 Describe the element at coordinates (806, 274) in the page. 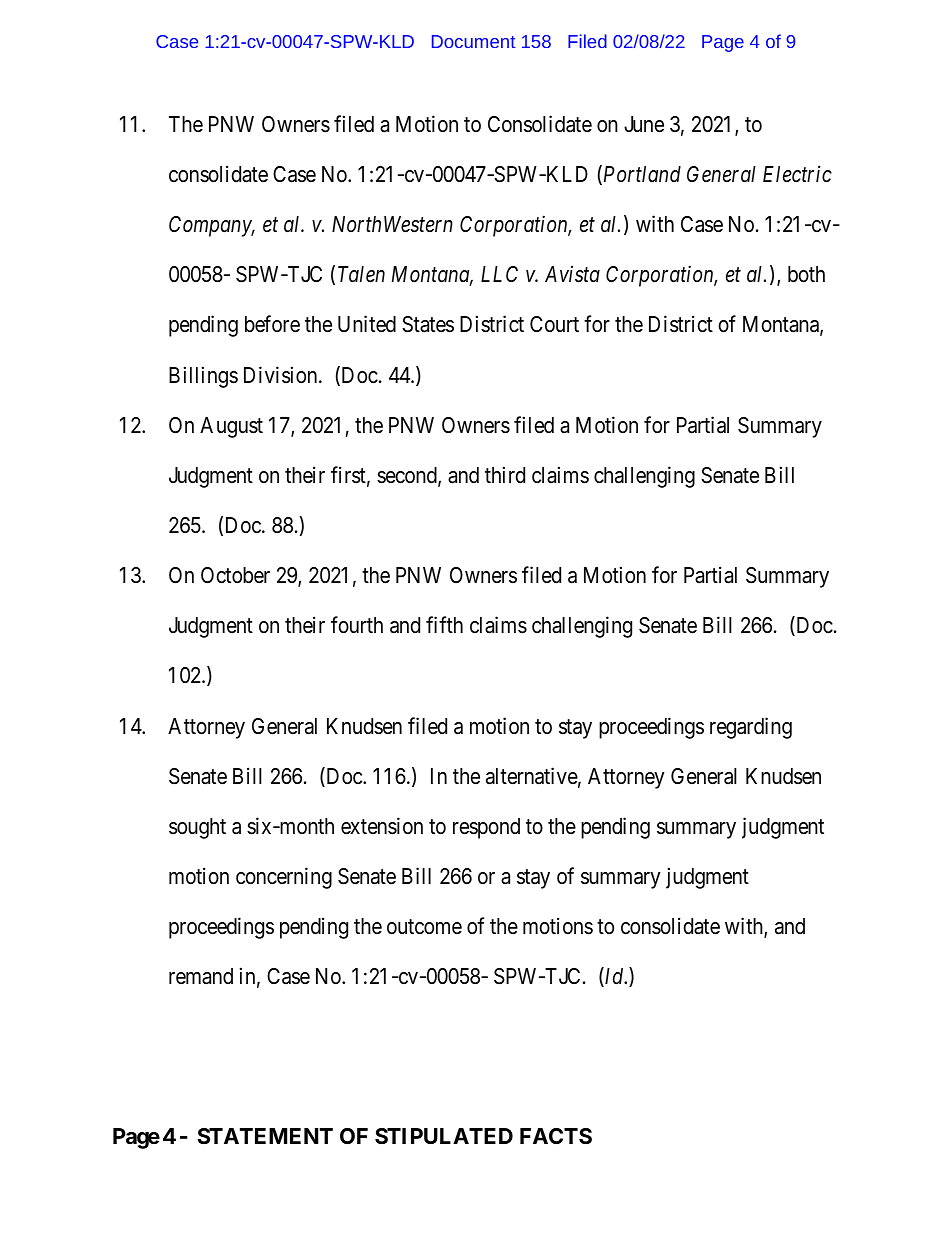

I see `both` at that location.
